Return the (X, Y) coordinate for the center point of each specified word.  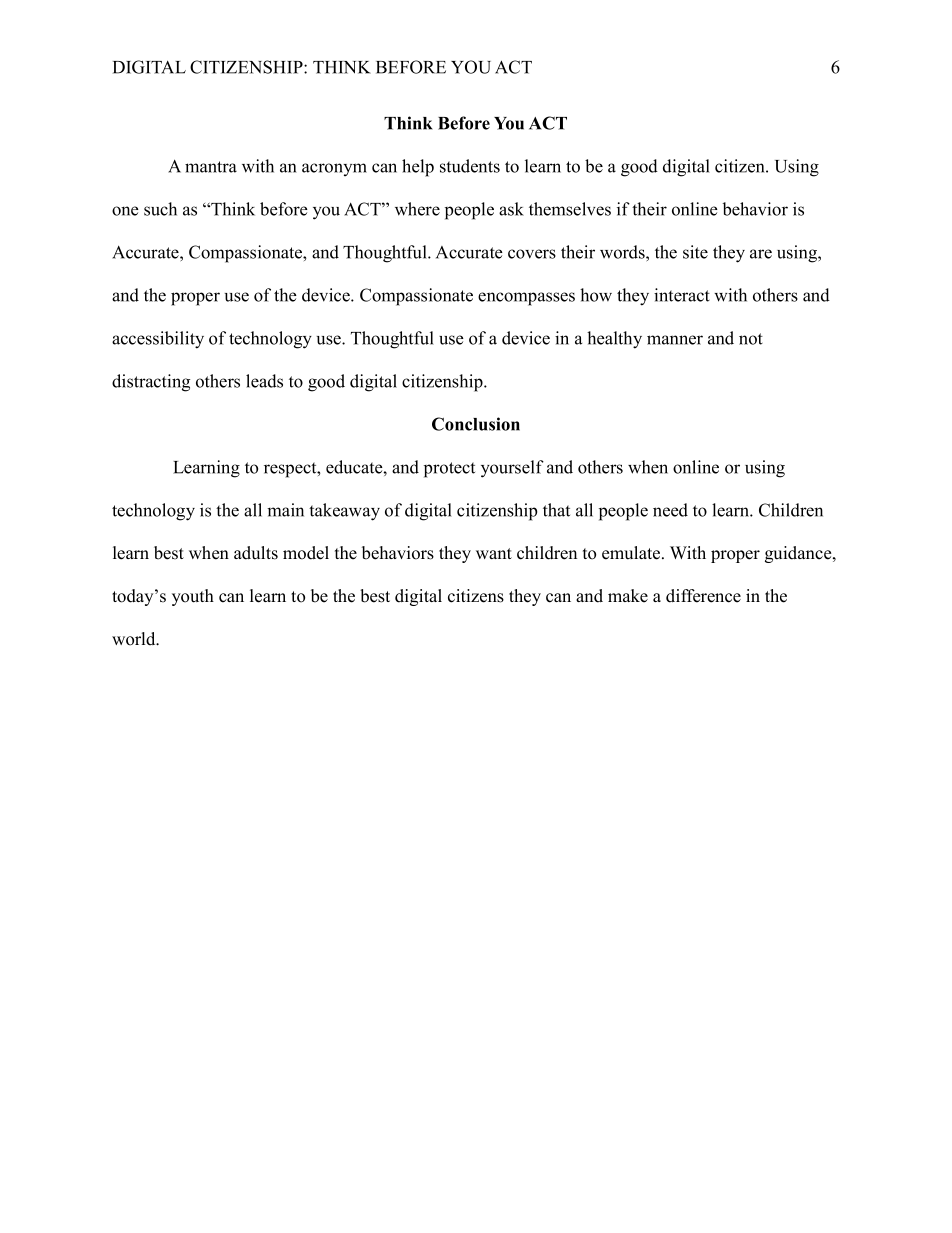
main (285, 510)
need (670, 510)
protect (449, 470)
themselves (570, 209)
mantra (211, 167)
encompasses (526, 299)
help (418, 168)
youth (193, 597)
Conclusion (476, 424)
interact (682, 295)
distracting (151, 383)
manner (675, 340)
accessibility (158, 340)
